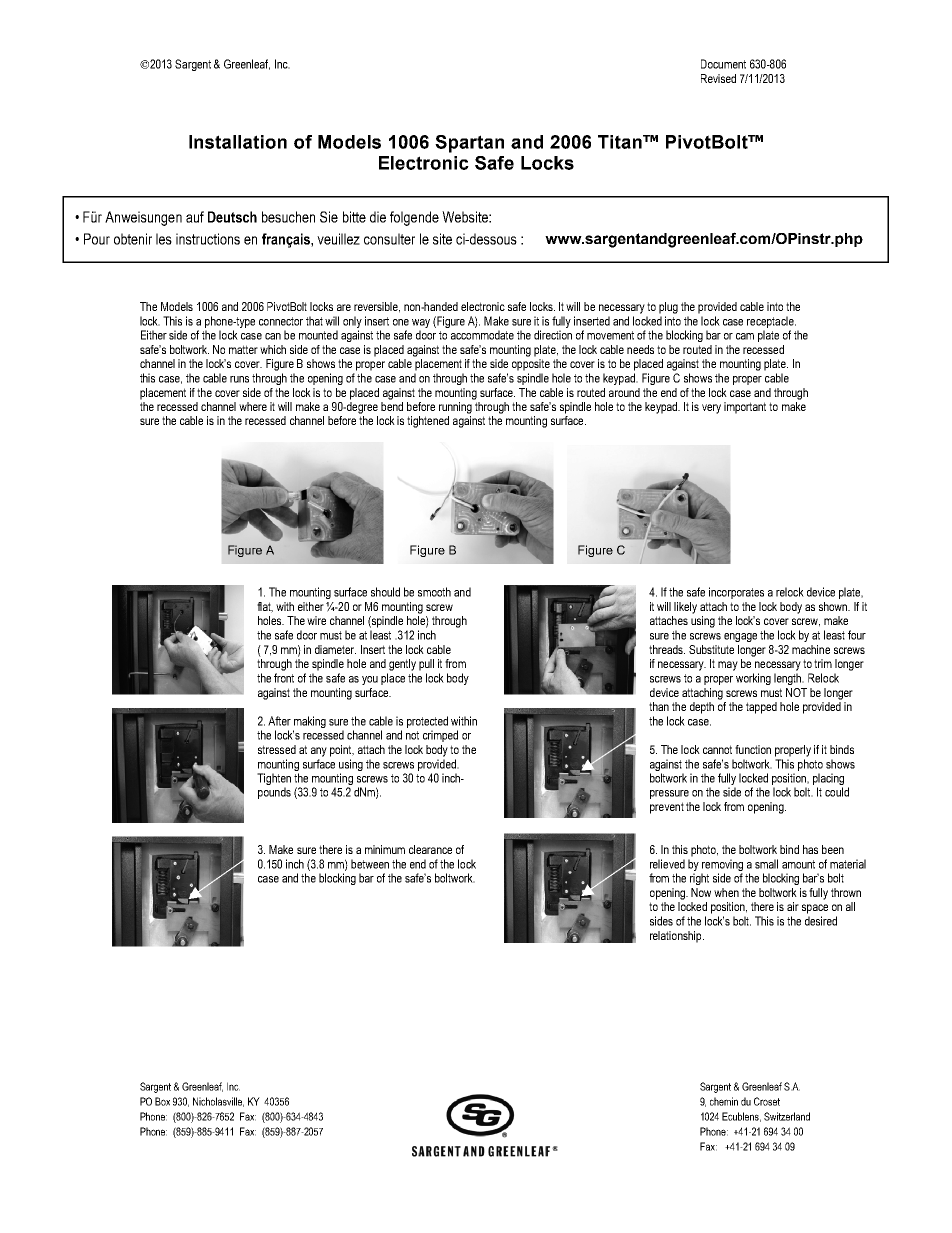 The height and width of the screenshot is (1233, 952). Describe the element at coordinates (724, 1101) in the screenshot. I see `chemin` at that location.
